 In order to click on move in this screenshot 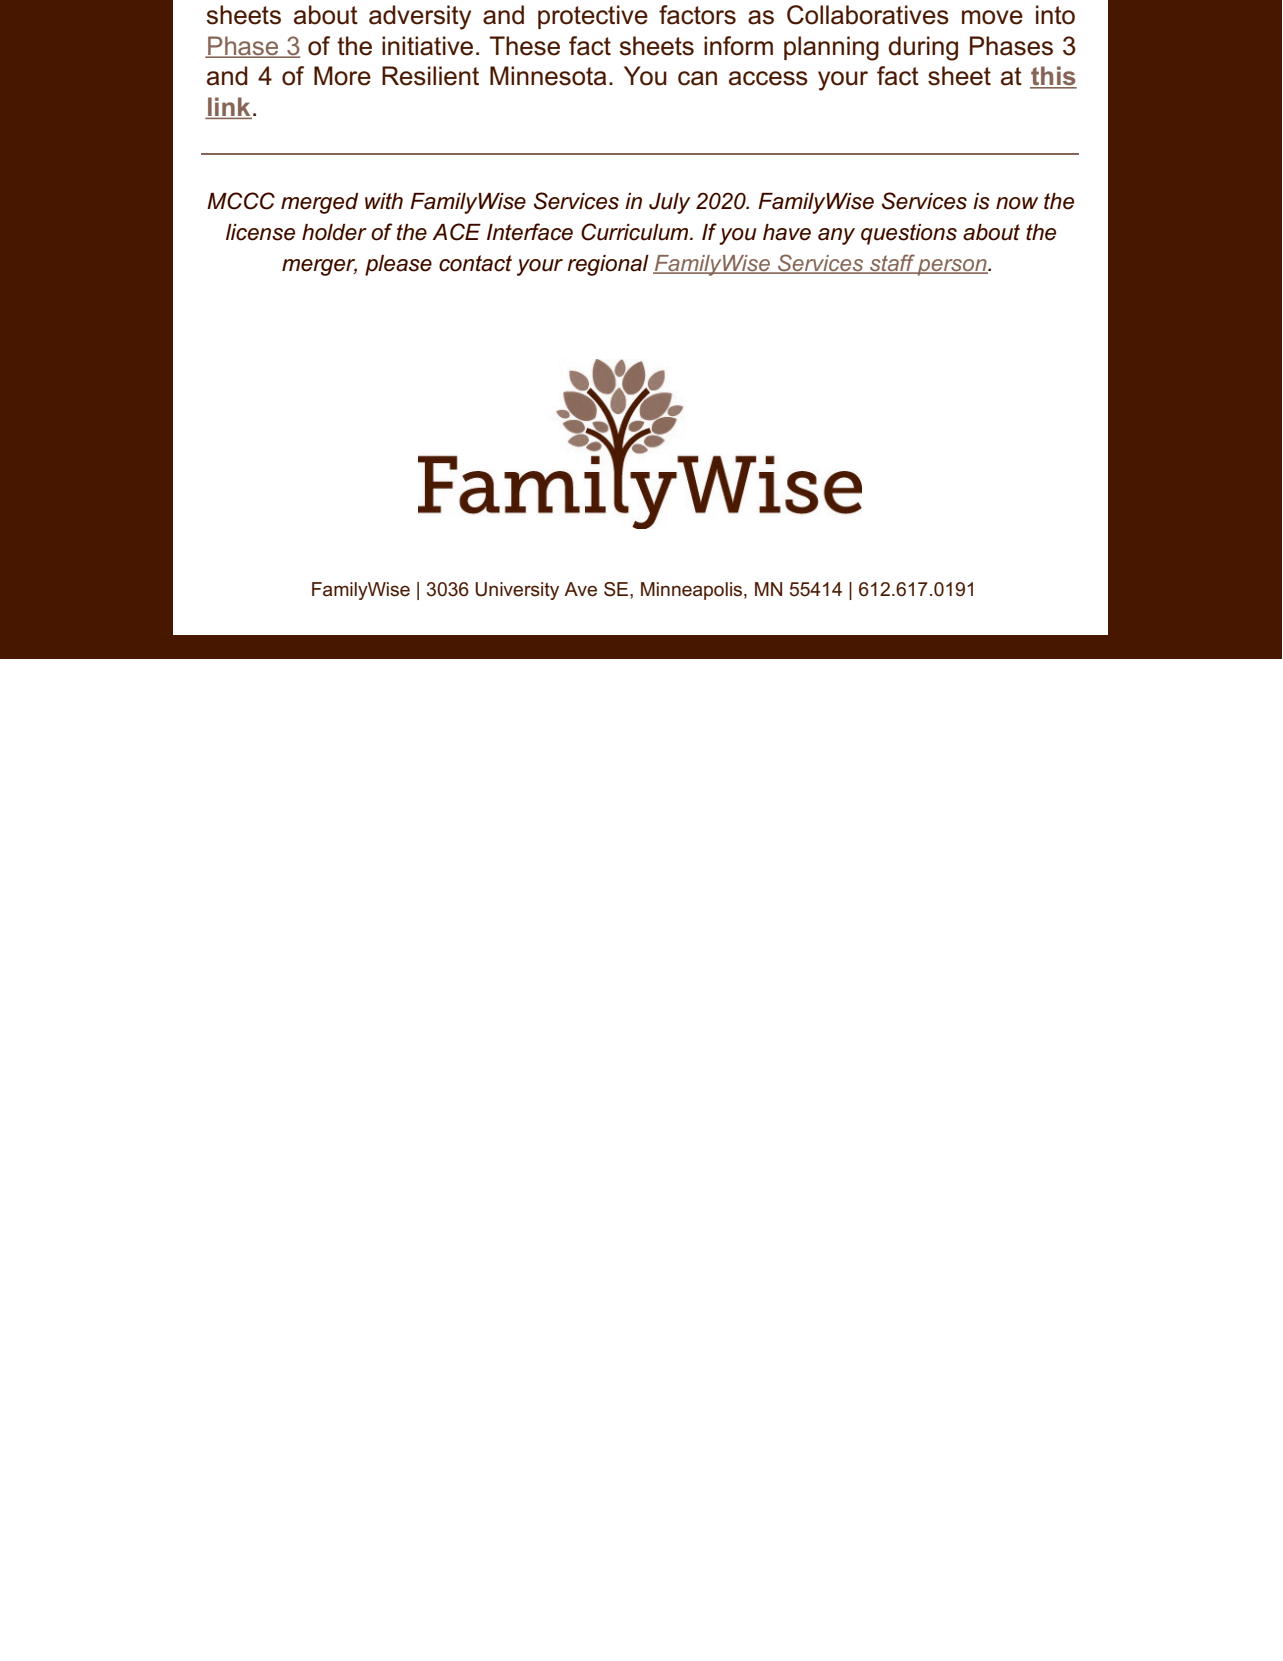, I will do `click(992, 17)`.
